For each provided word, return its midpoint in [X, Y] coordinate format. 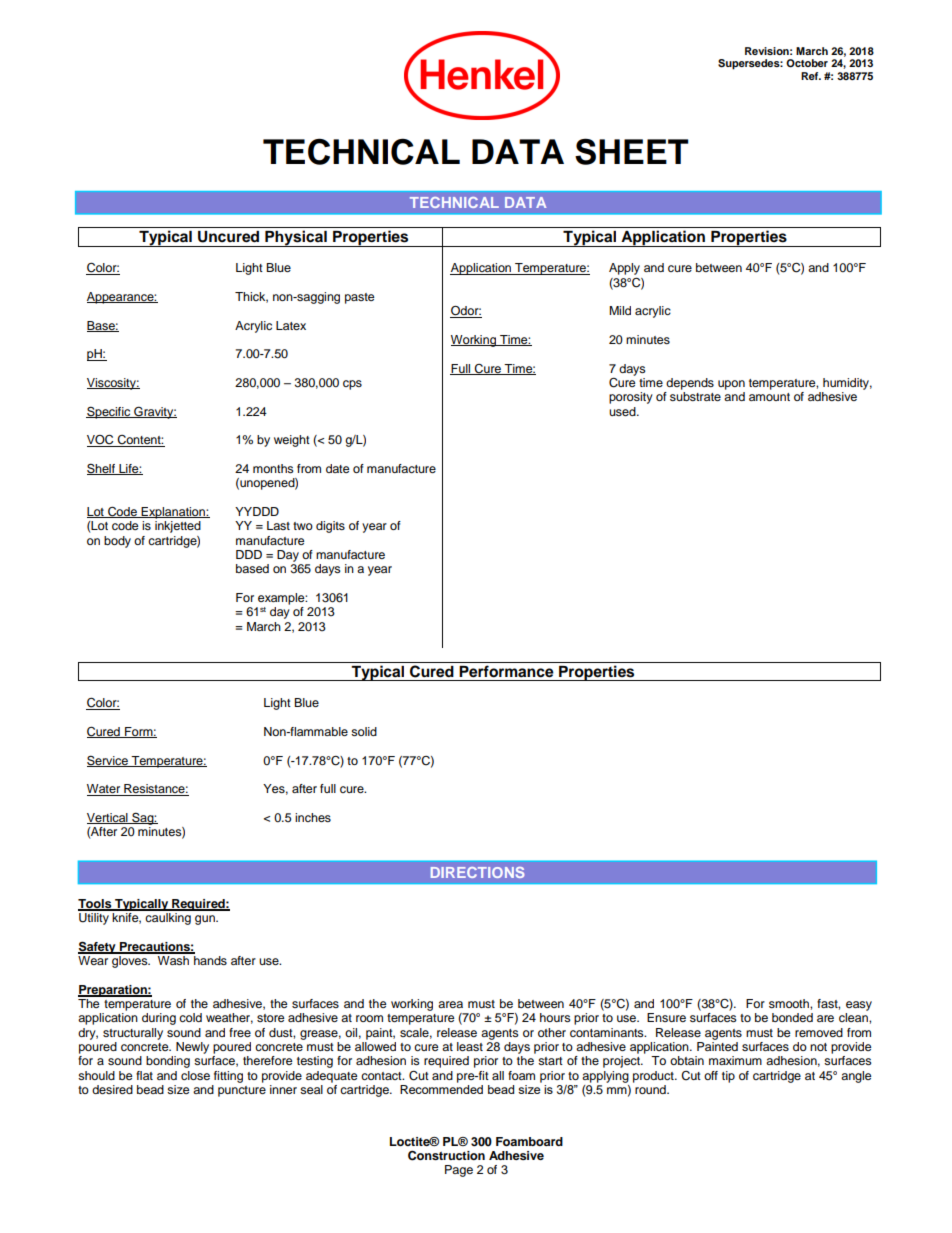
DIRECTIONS [478, 872]
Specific [109, 412]
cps [352, 385]
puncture [242, 1091]
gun [206, 920]
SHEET [632, 151]
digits [330, 527]
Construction [446, 1155]
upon [731, 385]
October [807, 63]
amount [769, 397]
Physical [296, 238]
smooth [790, 1003]
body [117, 542]
